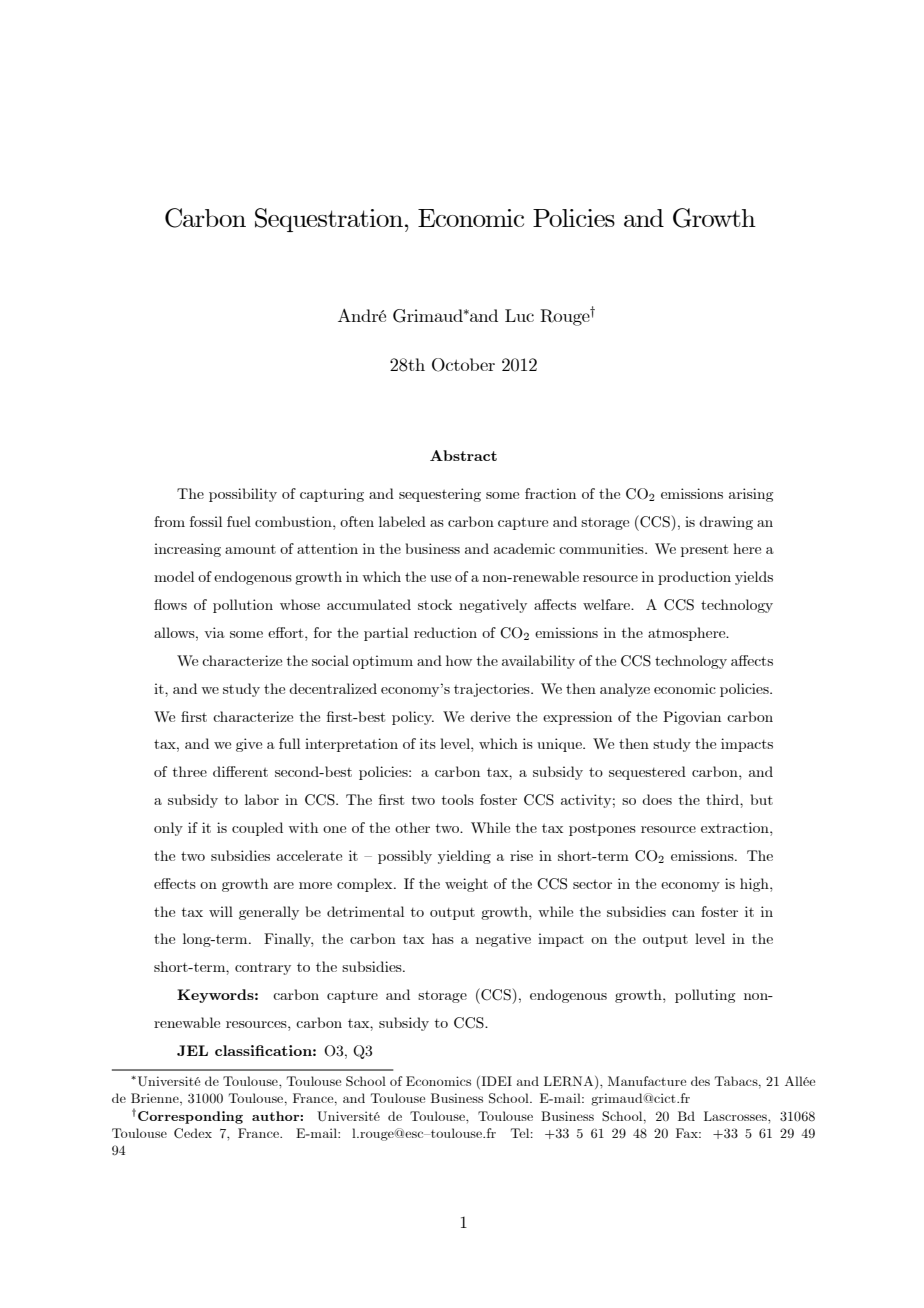 Image resolution: width=924 pixels, height=1308 pixels. I want to click on does, so click(657, 799).
